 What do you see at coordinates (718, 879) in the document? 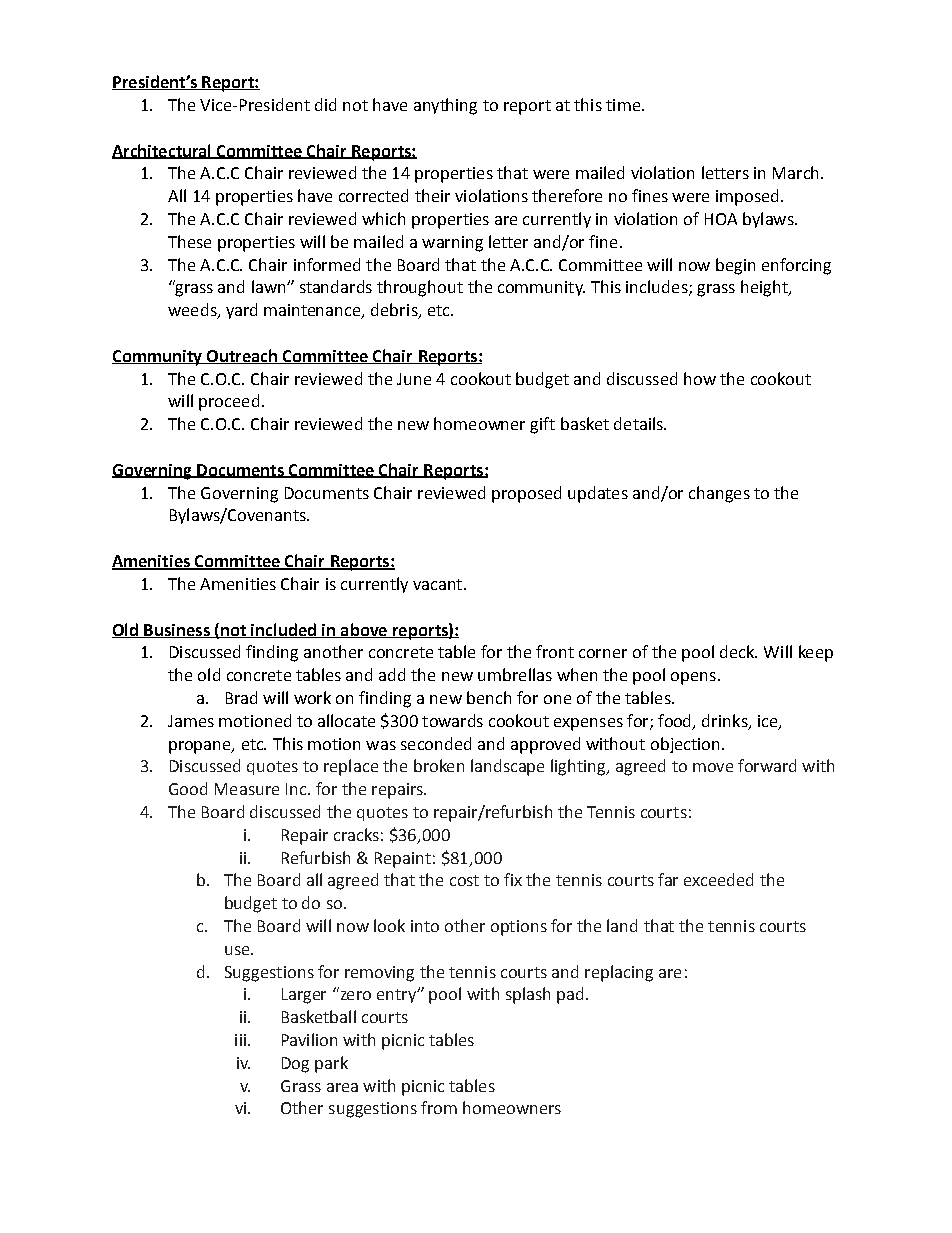
I see `exceeded` at bounding box center [718, 879].
